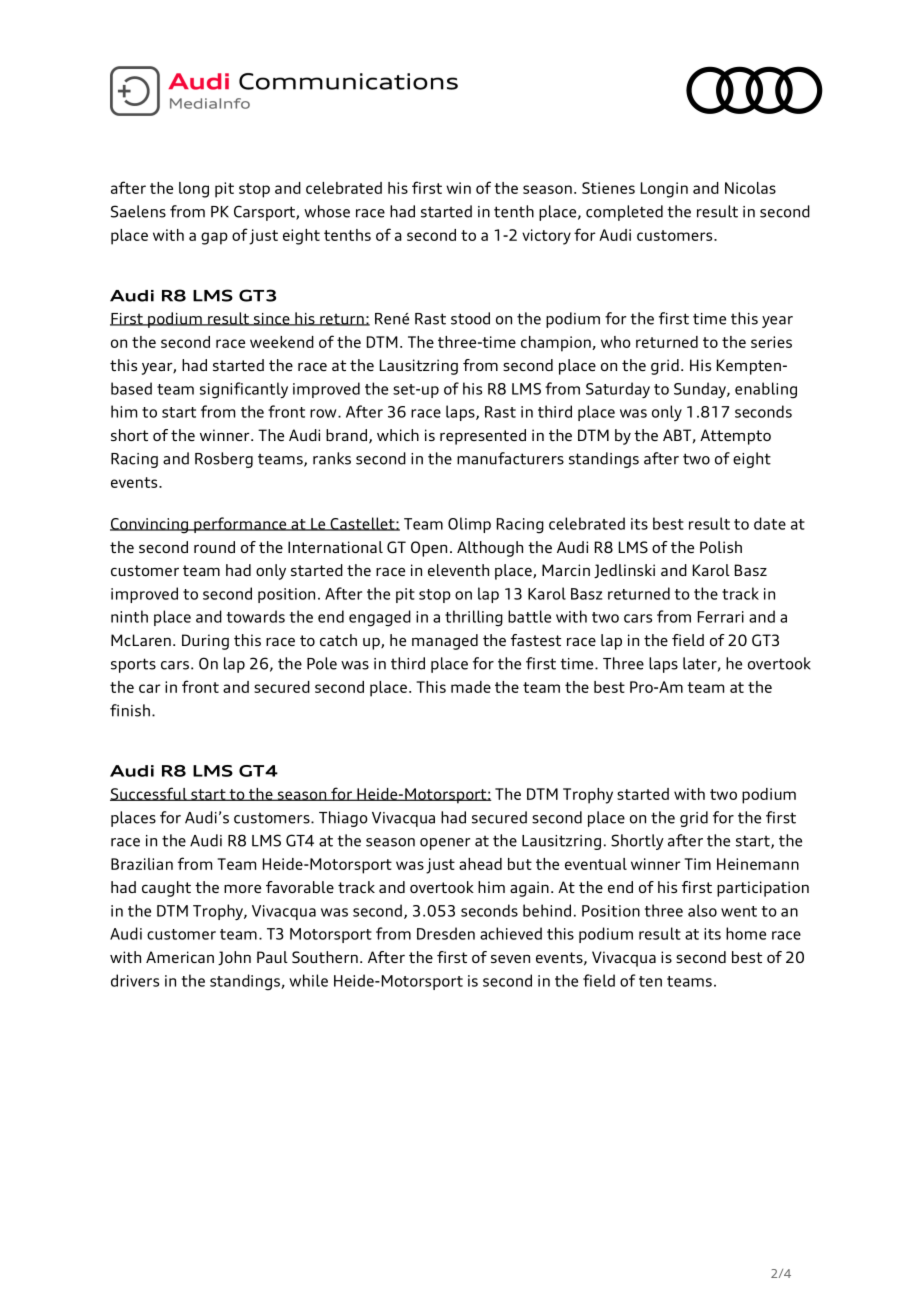 Image resolution: width=924 pixels, height=1308 pixels. What do you see at coordinates (458, 570) in the page?
I see `eleventh` at bounding box center [458, 570].
